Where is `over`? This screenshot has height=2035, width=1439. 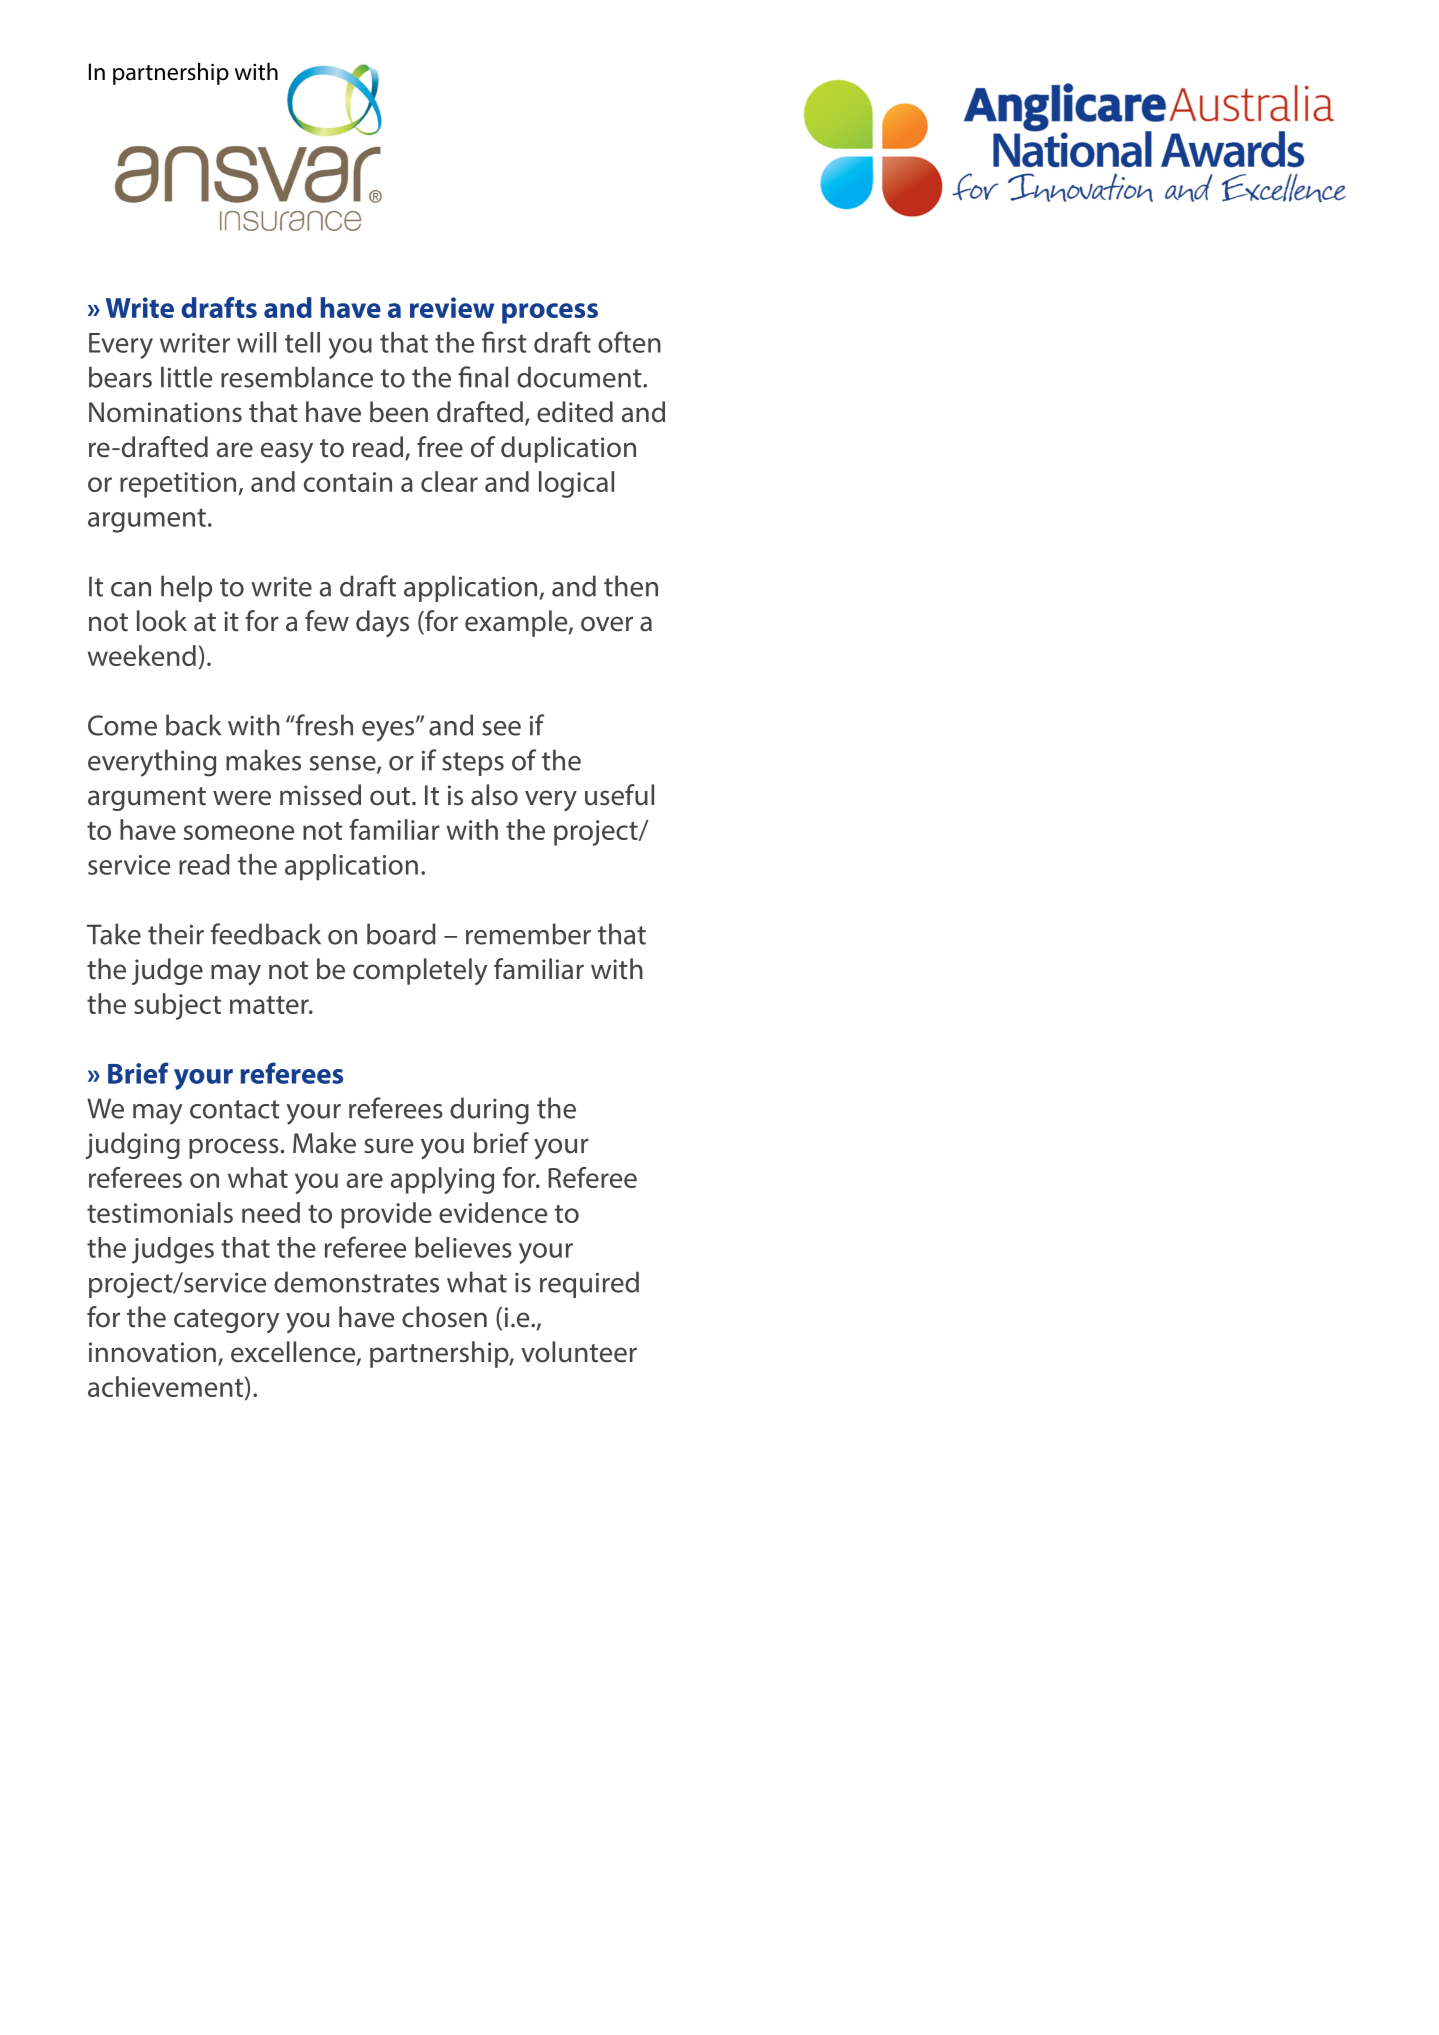 over is located at coordinates (607, 624).
